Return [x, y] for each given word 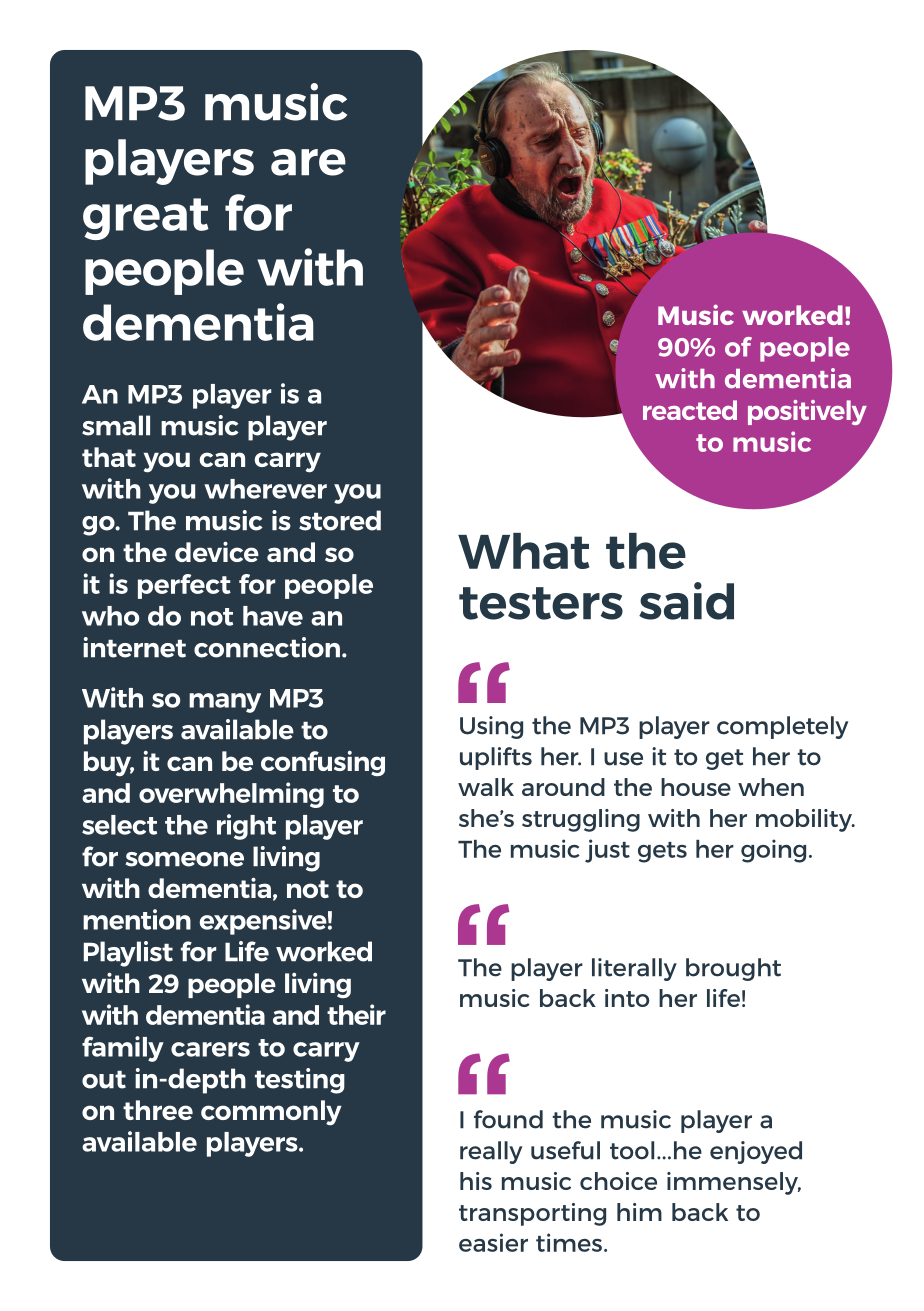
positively [807, 412]
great [146, 219]
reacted [690, 410]
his [476, 1181]
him [639, 1212]
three [158, 1110]
